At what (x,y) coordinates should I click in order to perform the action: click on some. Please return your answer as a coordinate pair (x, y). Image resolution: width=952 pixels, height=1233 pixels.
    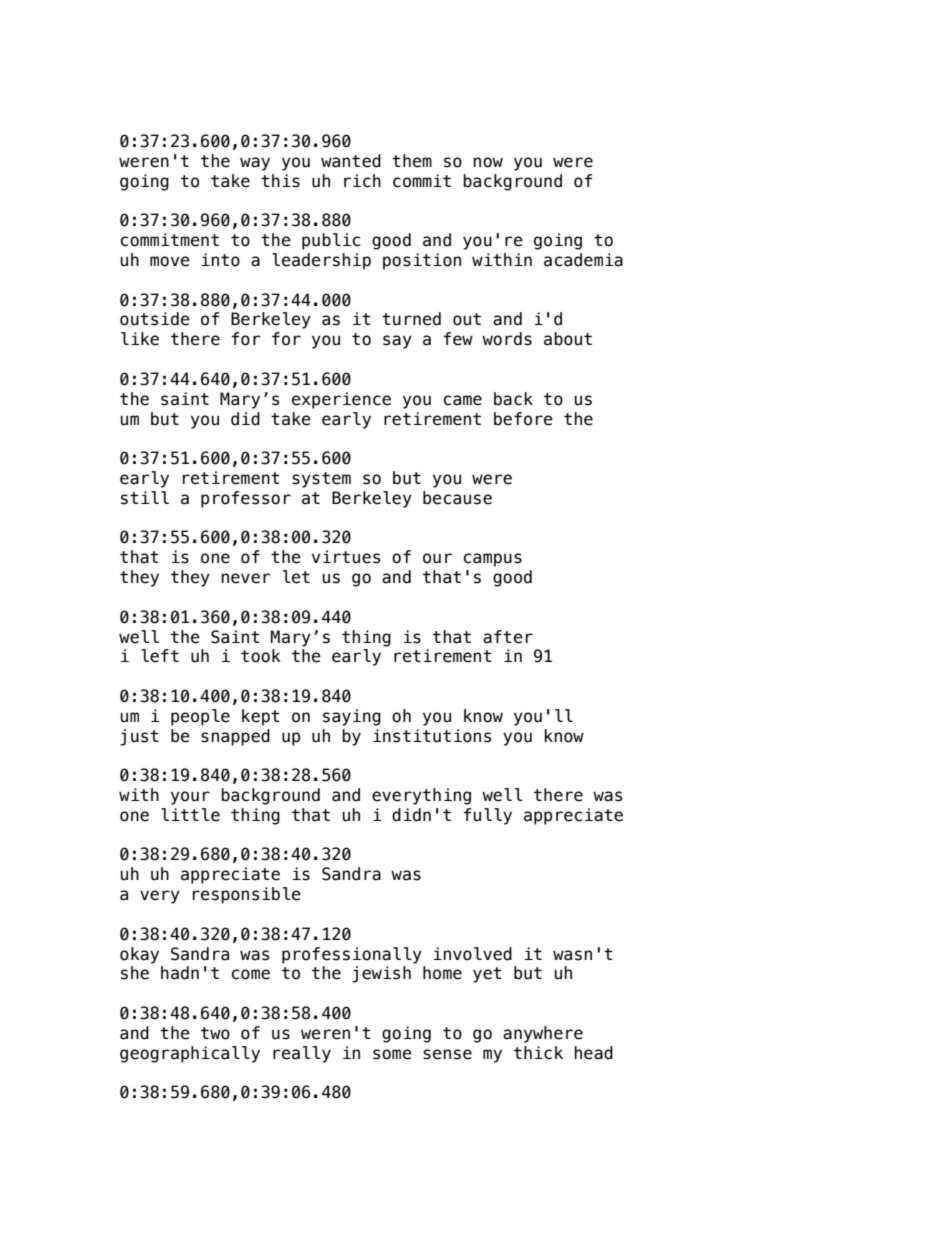
    Looking at the image, I should click on (392, 1054).
